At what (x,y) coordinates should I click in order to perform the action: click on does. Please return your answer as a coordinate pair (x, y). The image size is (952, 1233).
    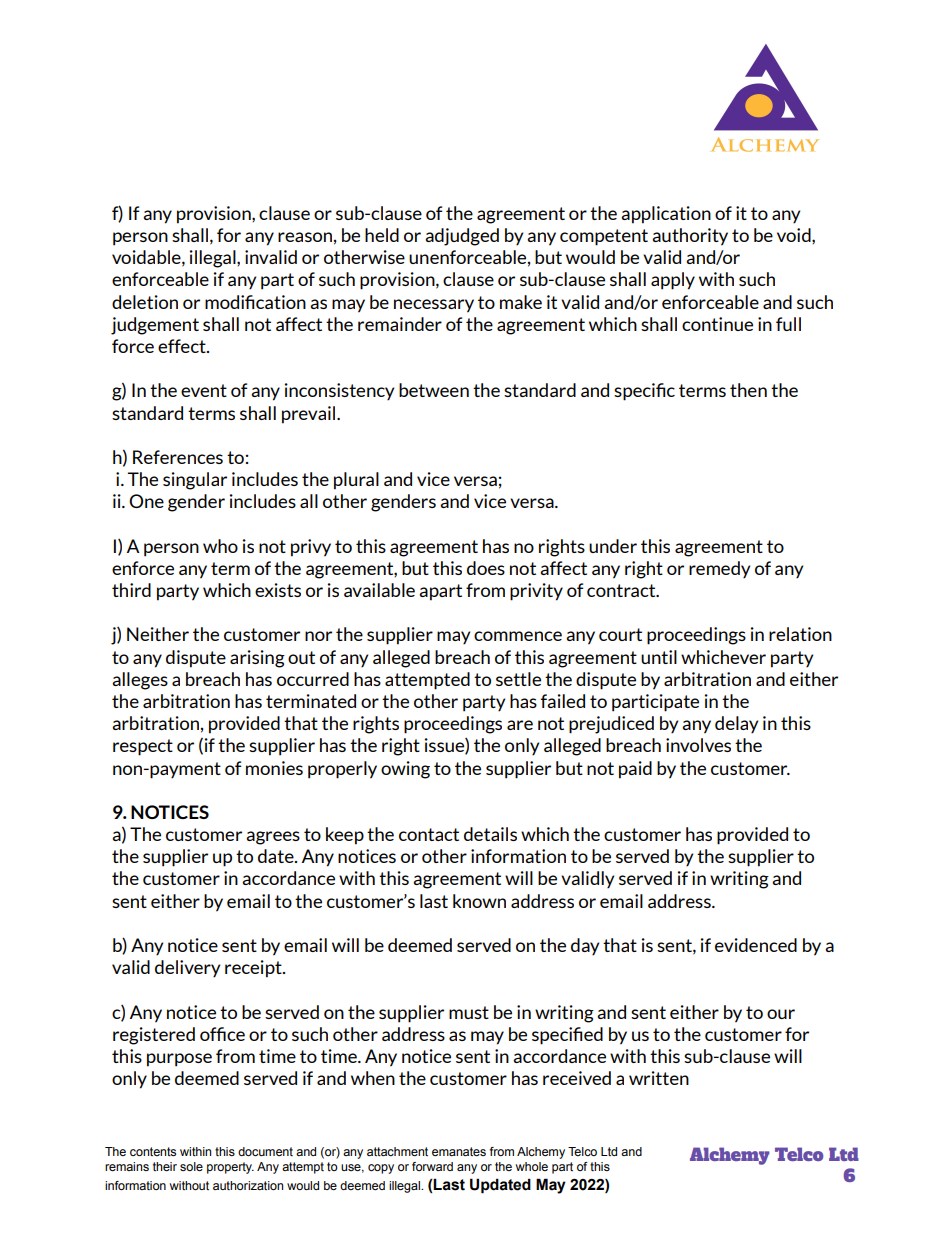
    Looking at the image, I should click on (486, 568).
